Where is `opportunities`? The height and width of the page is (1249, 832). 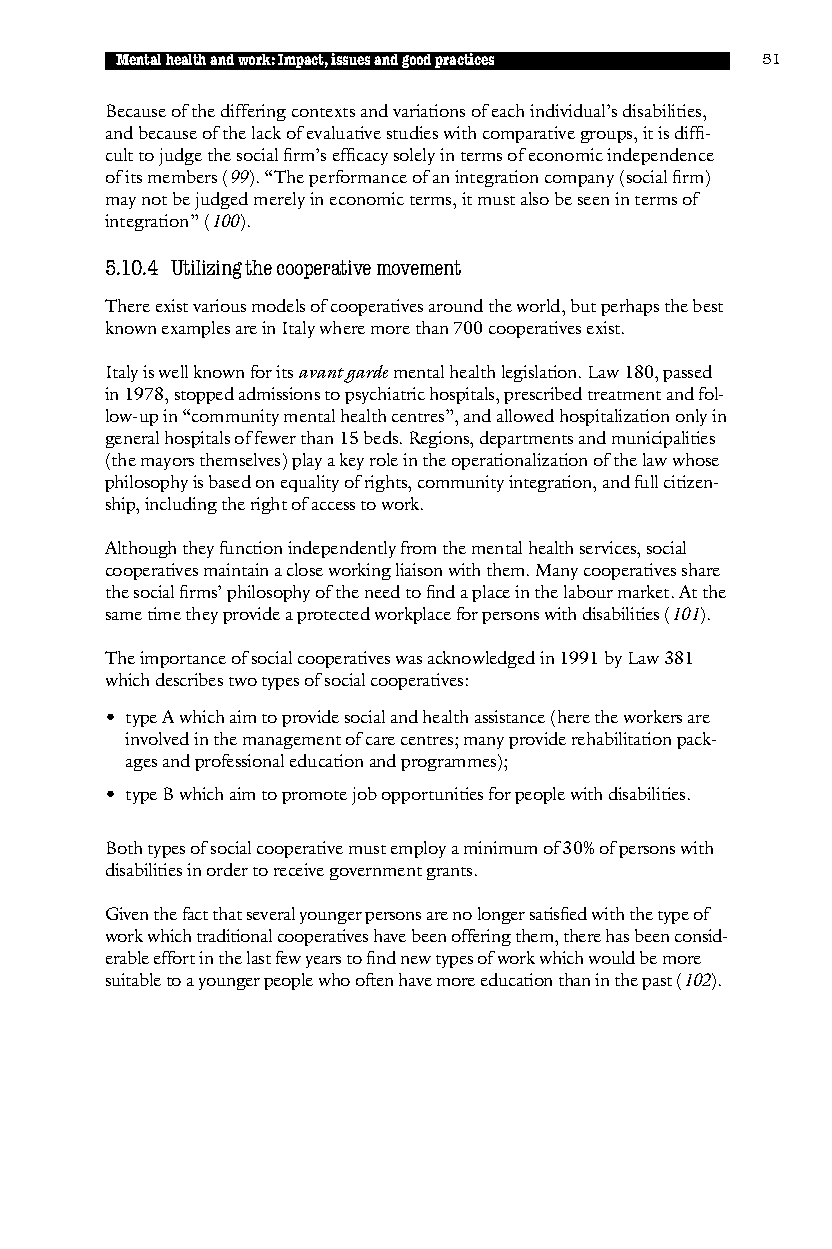 opportunities is located at coordinates (432, 795).
